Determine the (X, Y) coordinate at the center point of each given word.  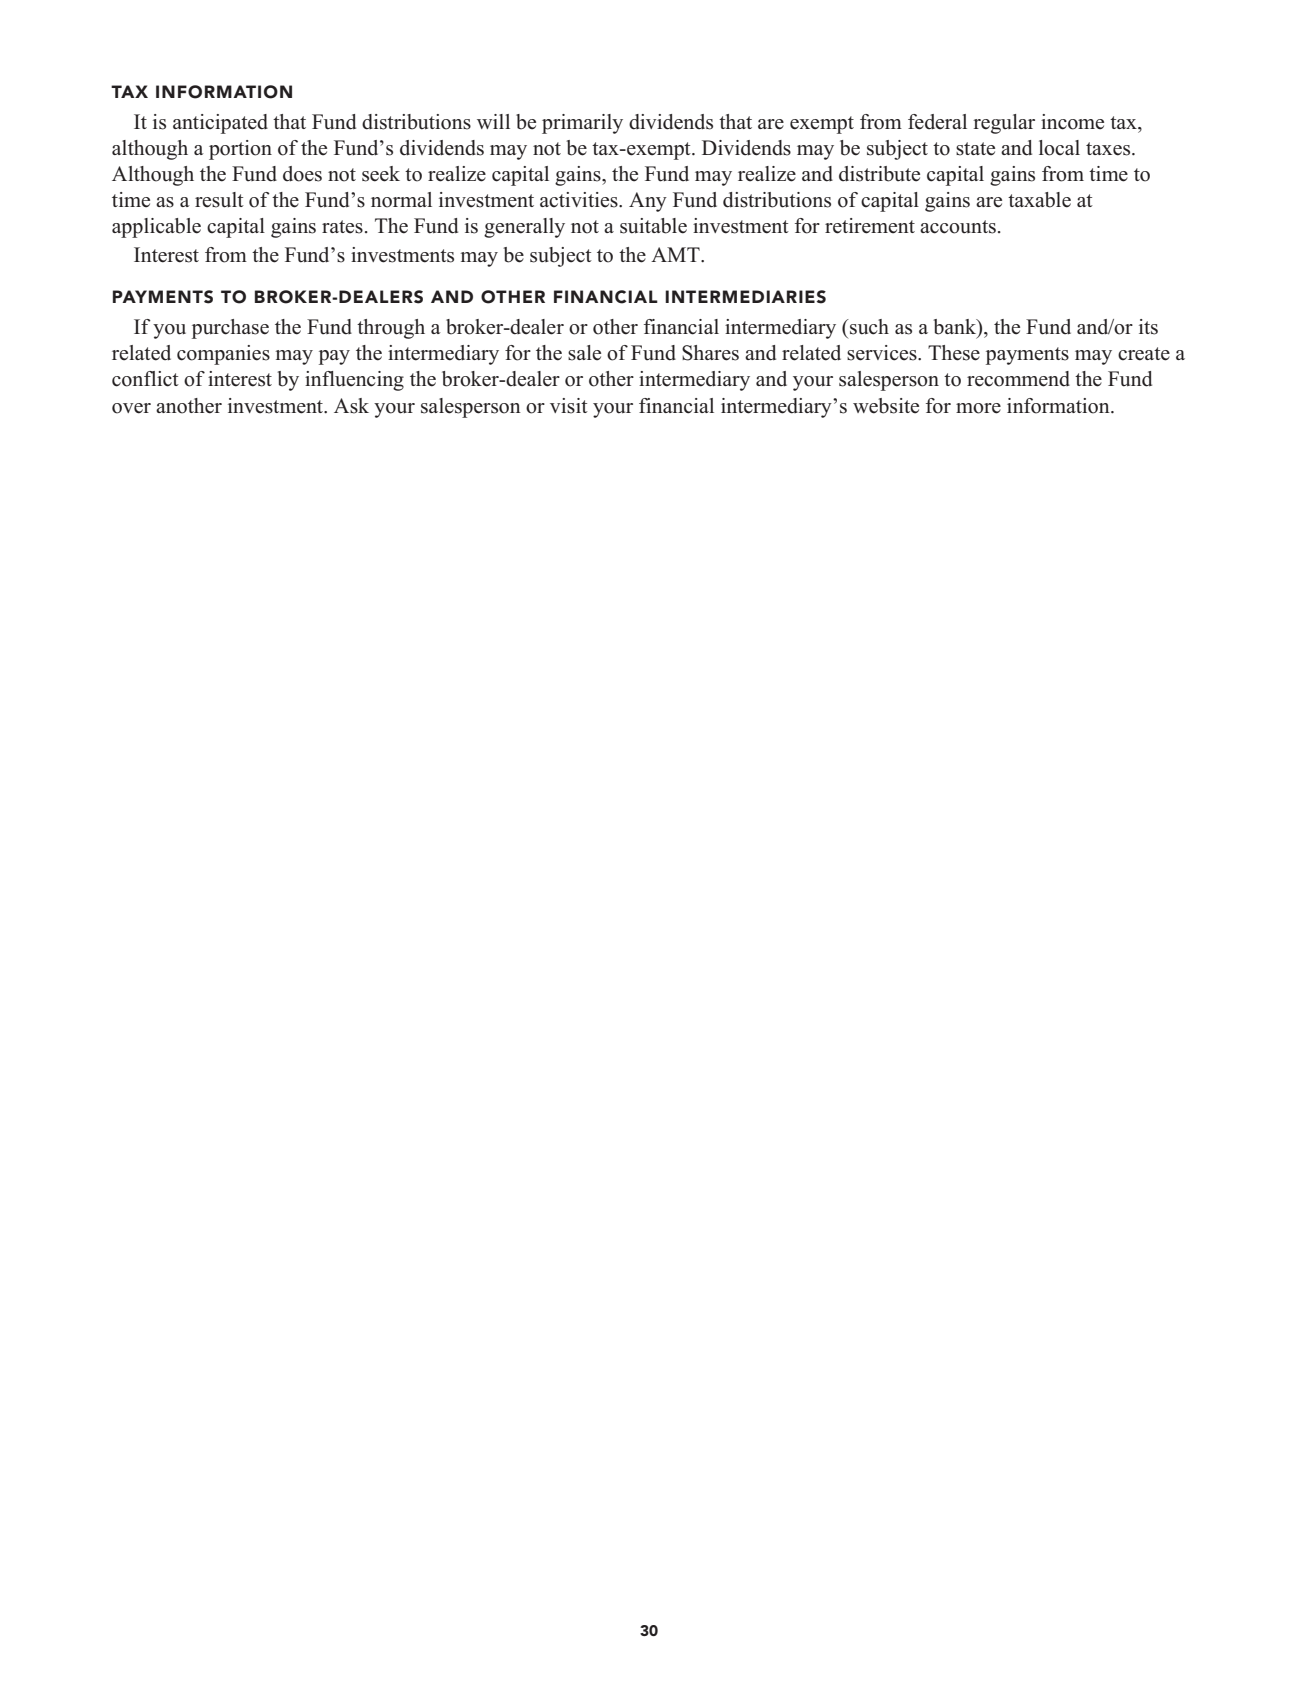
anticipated (220, 124)
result (219, 200)
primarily (582, 124)
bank (956, 327)
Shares (710, 353)
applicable (156, 228)
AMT (676, 254)
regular (1004, 124)
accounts (958, 227)
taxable (1039, 200)
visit (569, 406)
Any (648, 202)
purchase (230, 329)
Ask (351, 406)
